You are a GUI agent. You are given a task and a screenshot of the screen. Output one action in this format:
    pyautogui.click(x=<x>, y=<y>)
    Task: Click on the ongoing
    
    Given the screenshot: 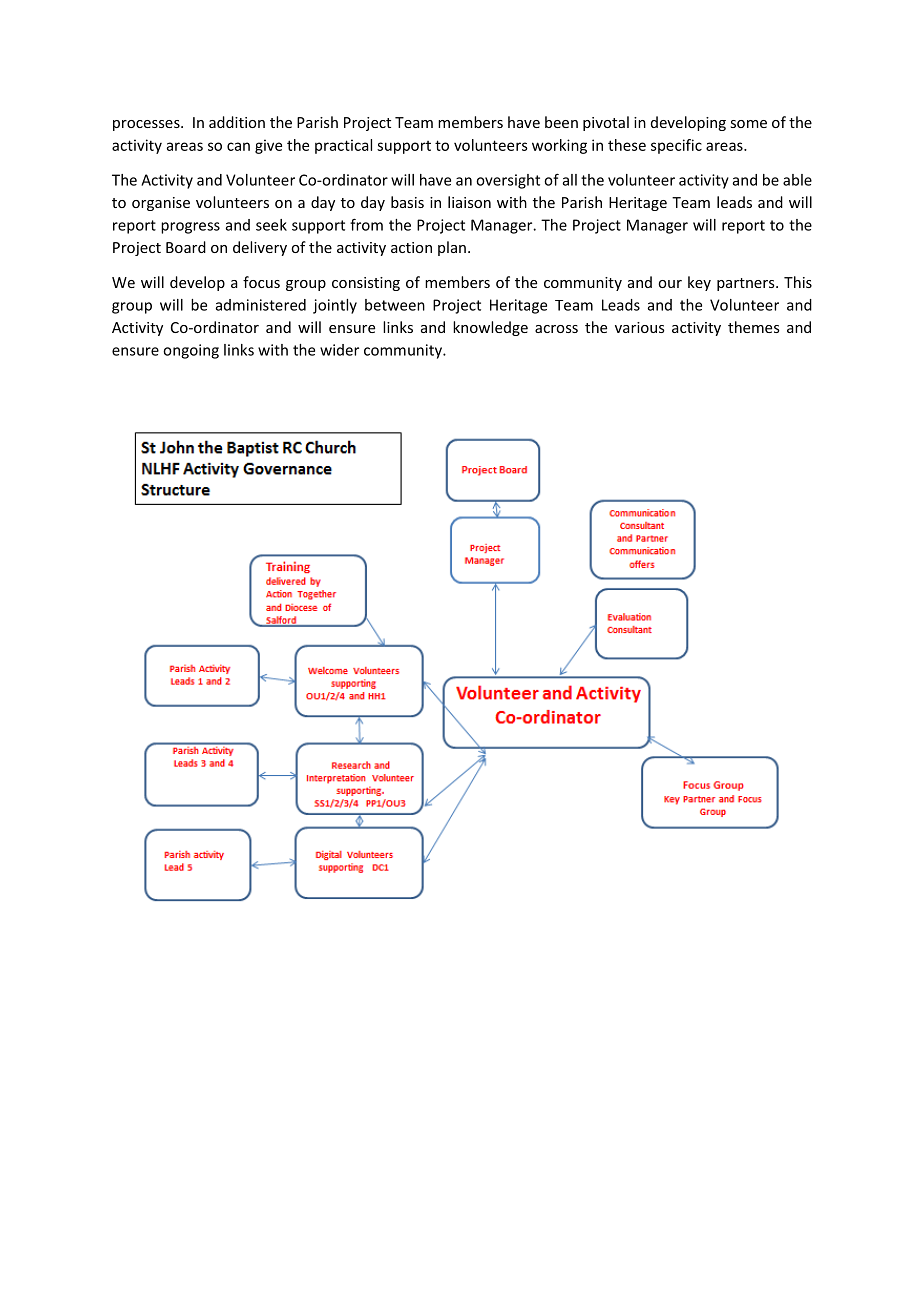 What is the action you would take?
    pyautogui.click(x=191, y=351)
